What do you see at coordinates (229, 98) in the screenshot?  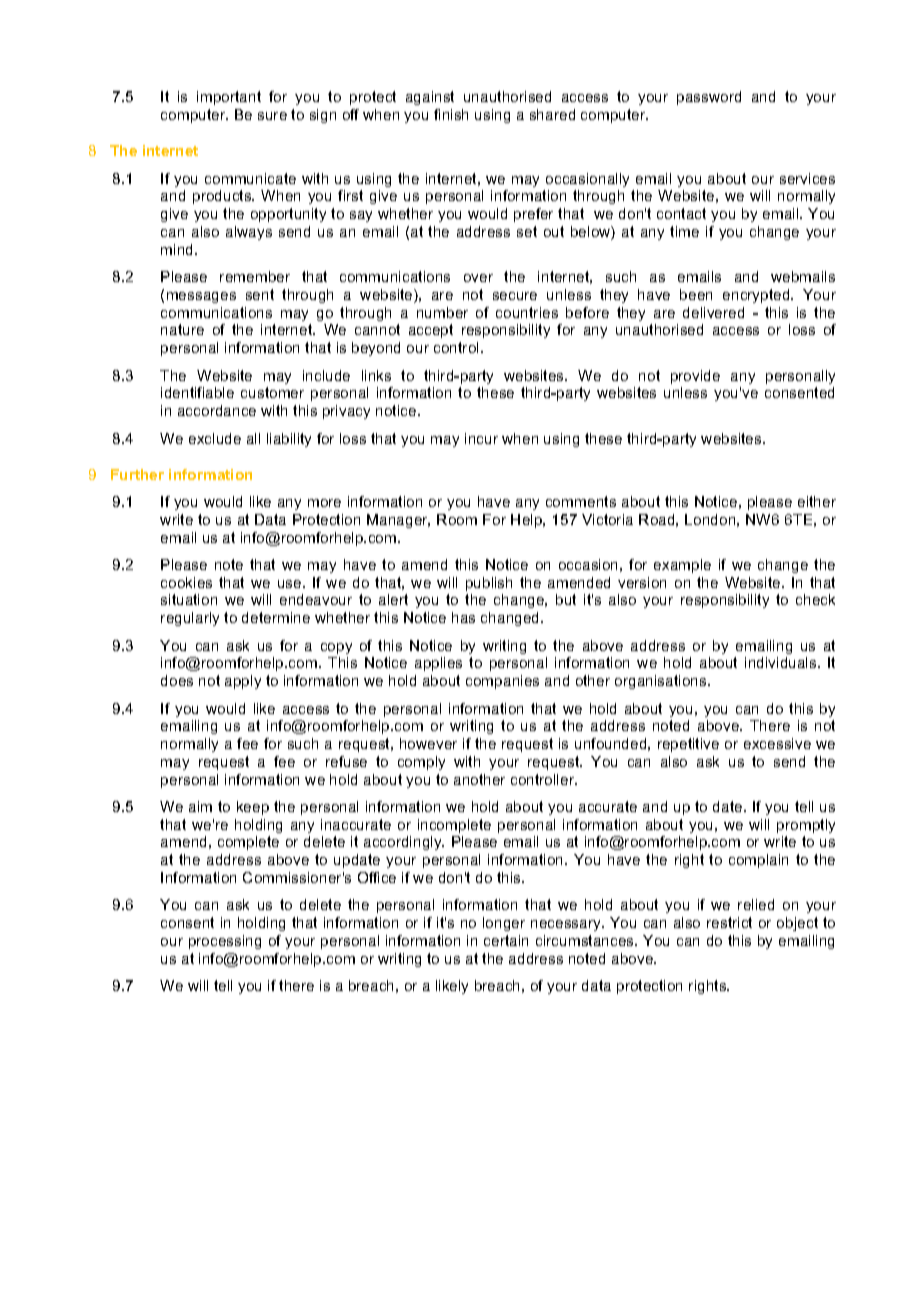 I see `important` at bounding box center [229, 98].
